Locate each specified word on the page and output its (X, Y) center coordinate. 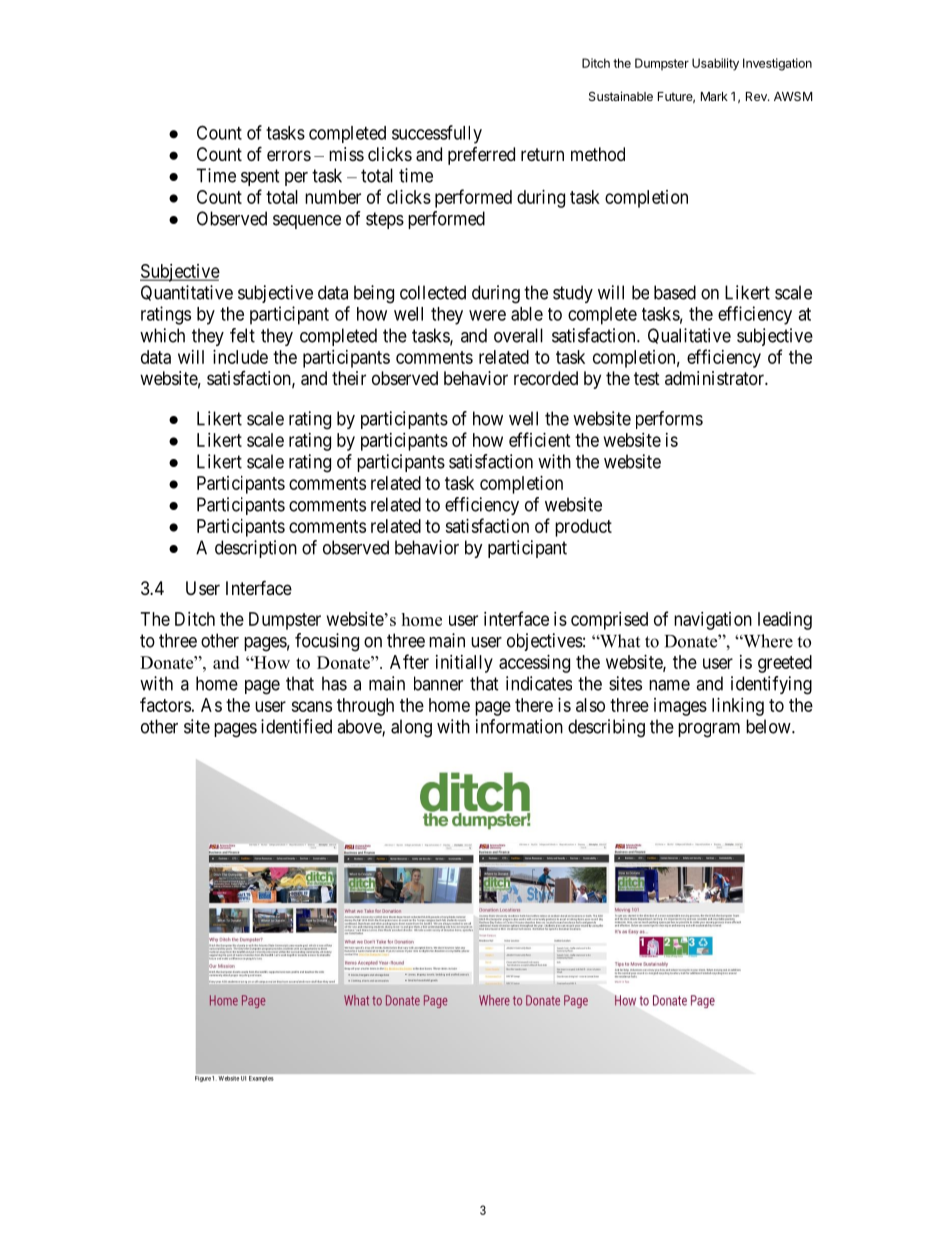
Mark (714, 96)
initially (464, 664)
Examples (261, 1079)
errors (289, 155)
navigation (713, 621)
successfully (437, 134)
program (709, 730)
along (411, 728)
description (256, 549)
